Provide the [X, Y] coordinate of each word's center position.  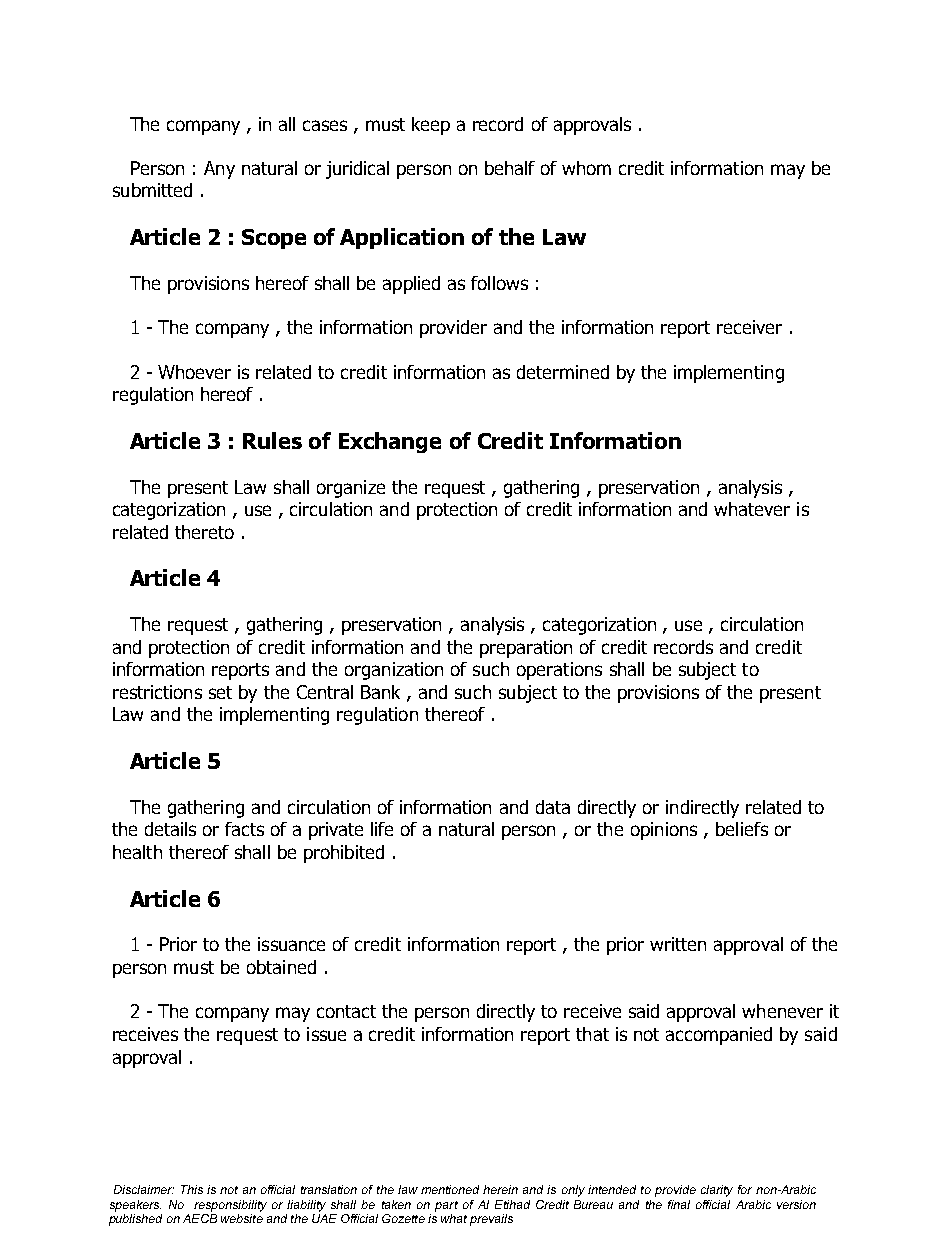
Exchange [390, 442]
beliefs [742, 829]
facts [244, 829]
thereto [204, 532]
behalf [510, 168]
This [192, 1189]
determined [563, 372]
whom [586, 168]
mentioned [450, 1189]
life [382, 829]
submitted [152, 190]
